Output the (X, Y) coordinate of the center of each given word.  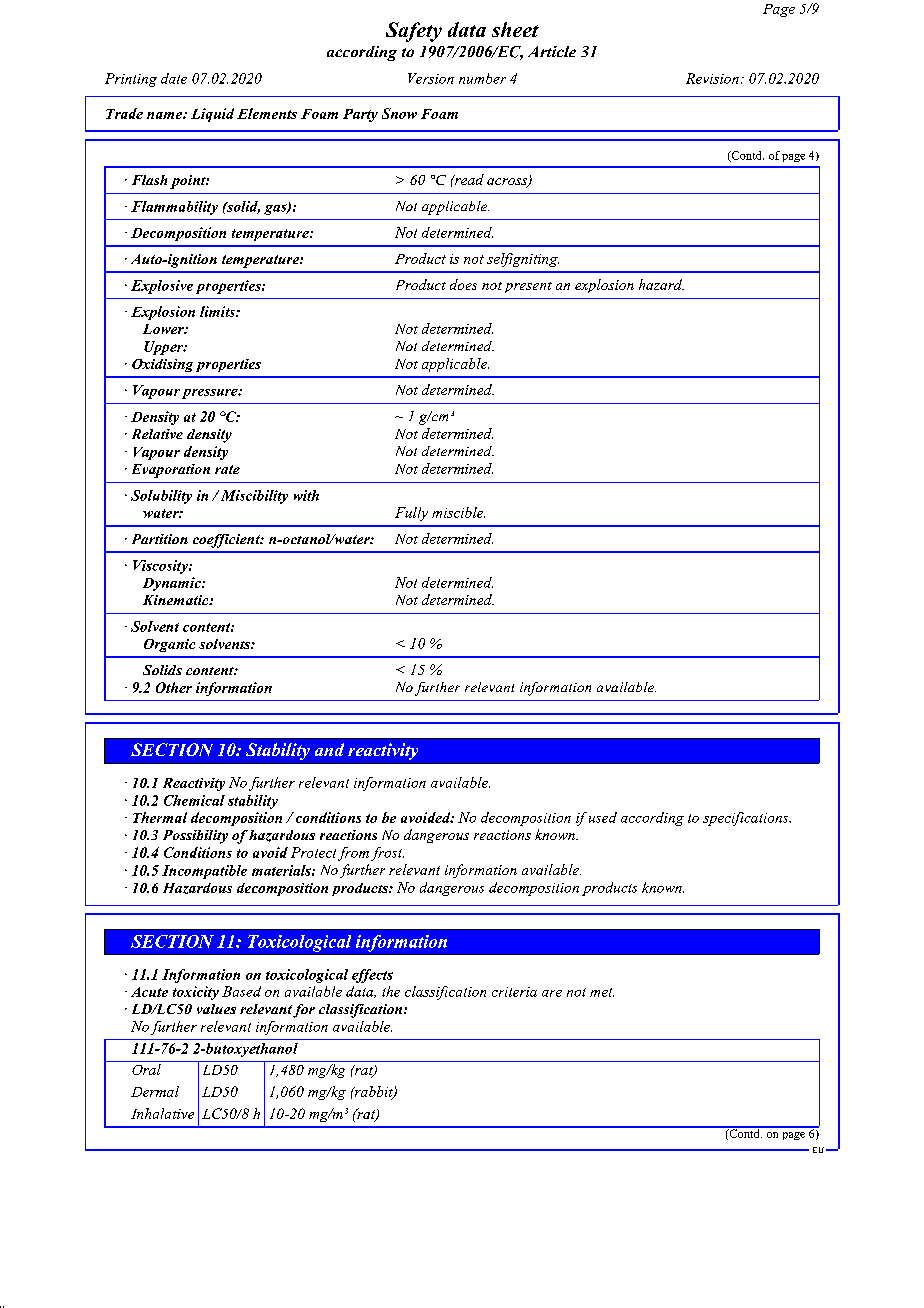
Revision (712, 78)
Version (431, 78)
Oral (146, 1069)
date (174, 78)
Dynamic (173, 584)
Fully (411, 514)
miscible (458, 512)
